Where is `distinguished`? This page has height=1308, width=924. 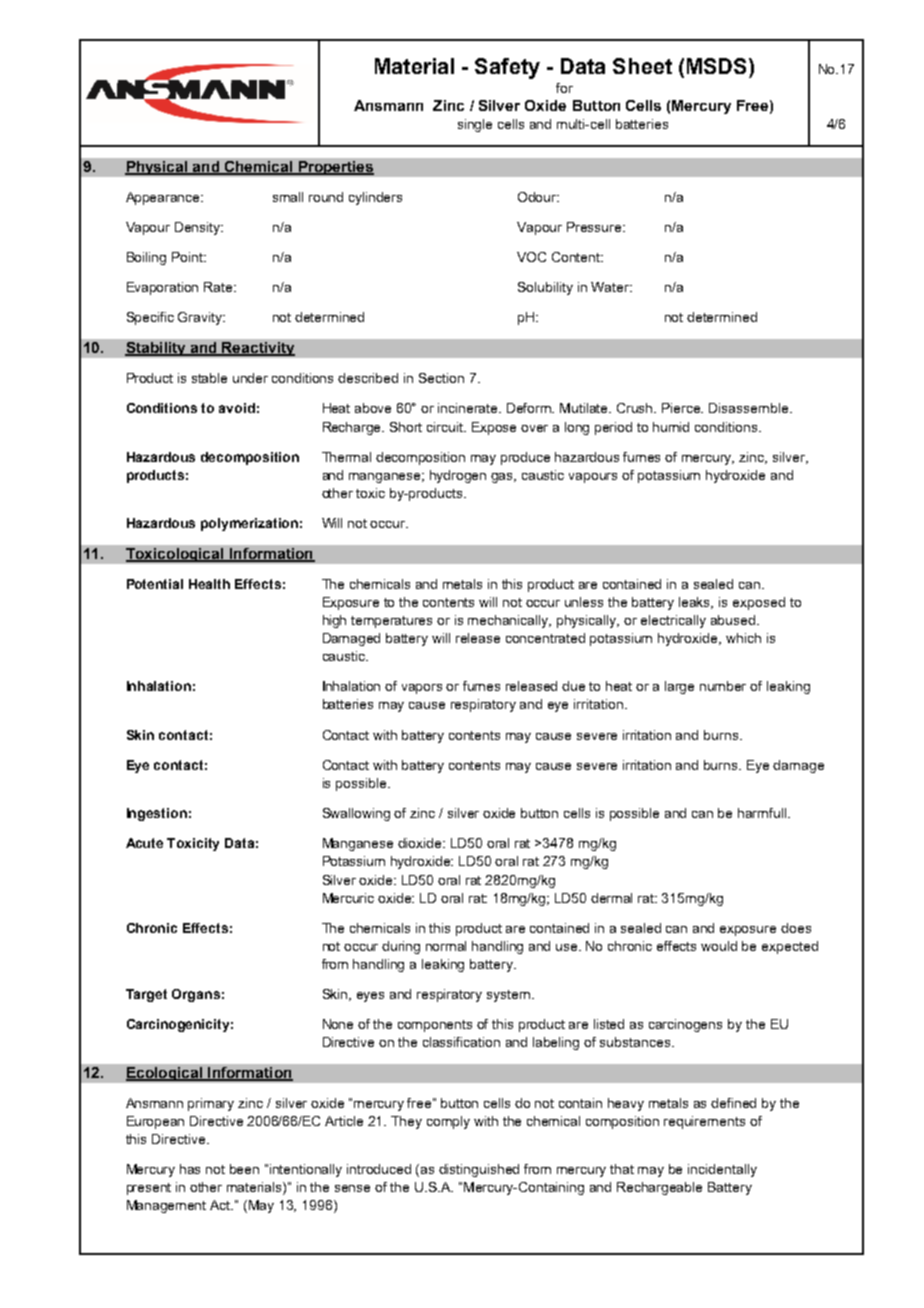 distinguished is located at coordinates (479, 1170).
